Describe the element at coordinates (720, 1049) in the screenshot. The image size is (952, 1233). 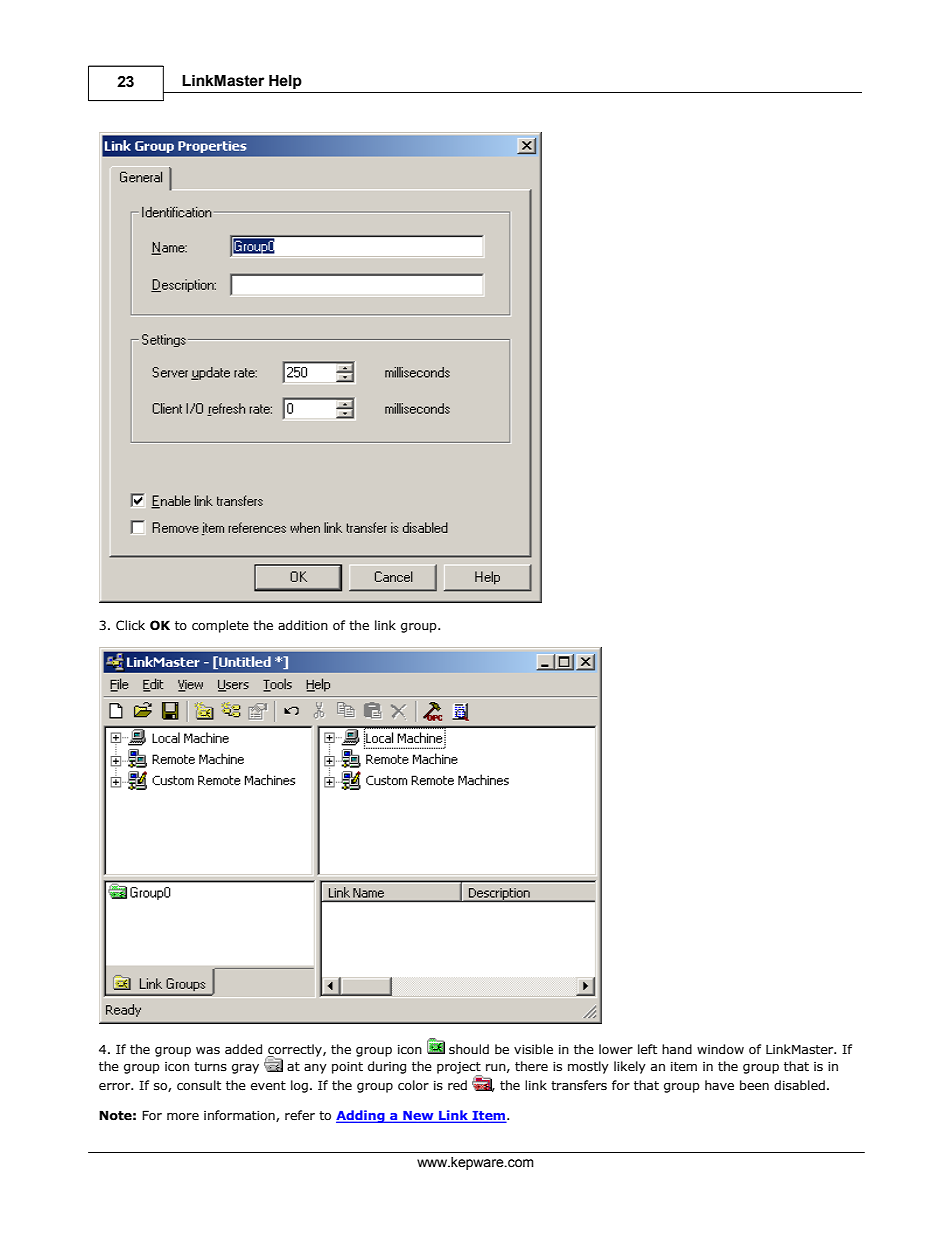
I see `window` at that location.
